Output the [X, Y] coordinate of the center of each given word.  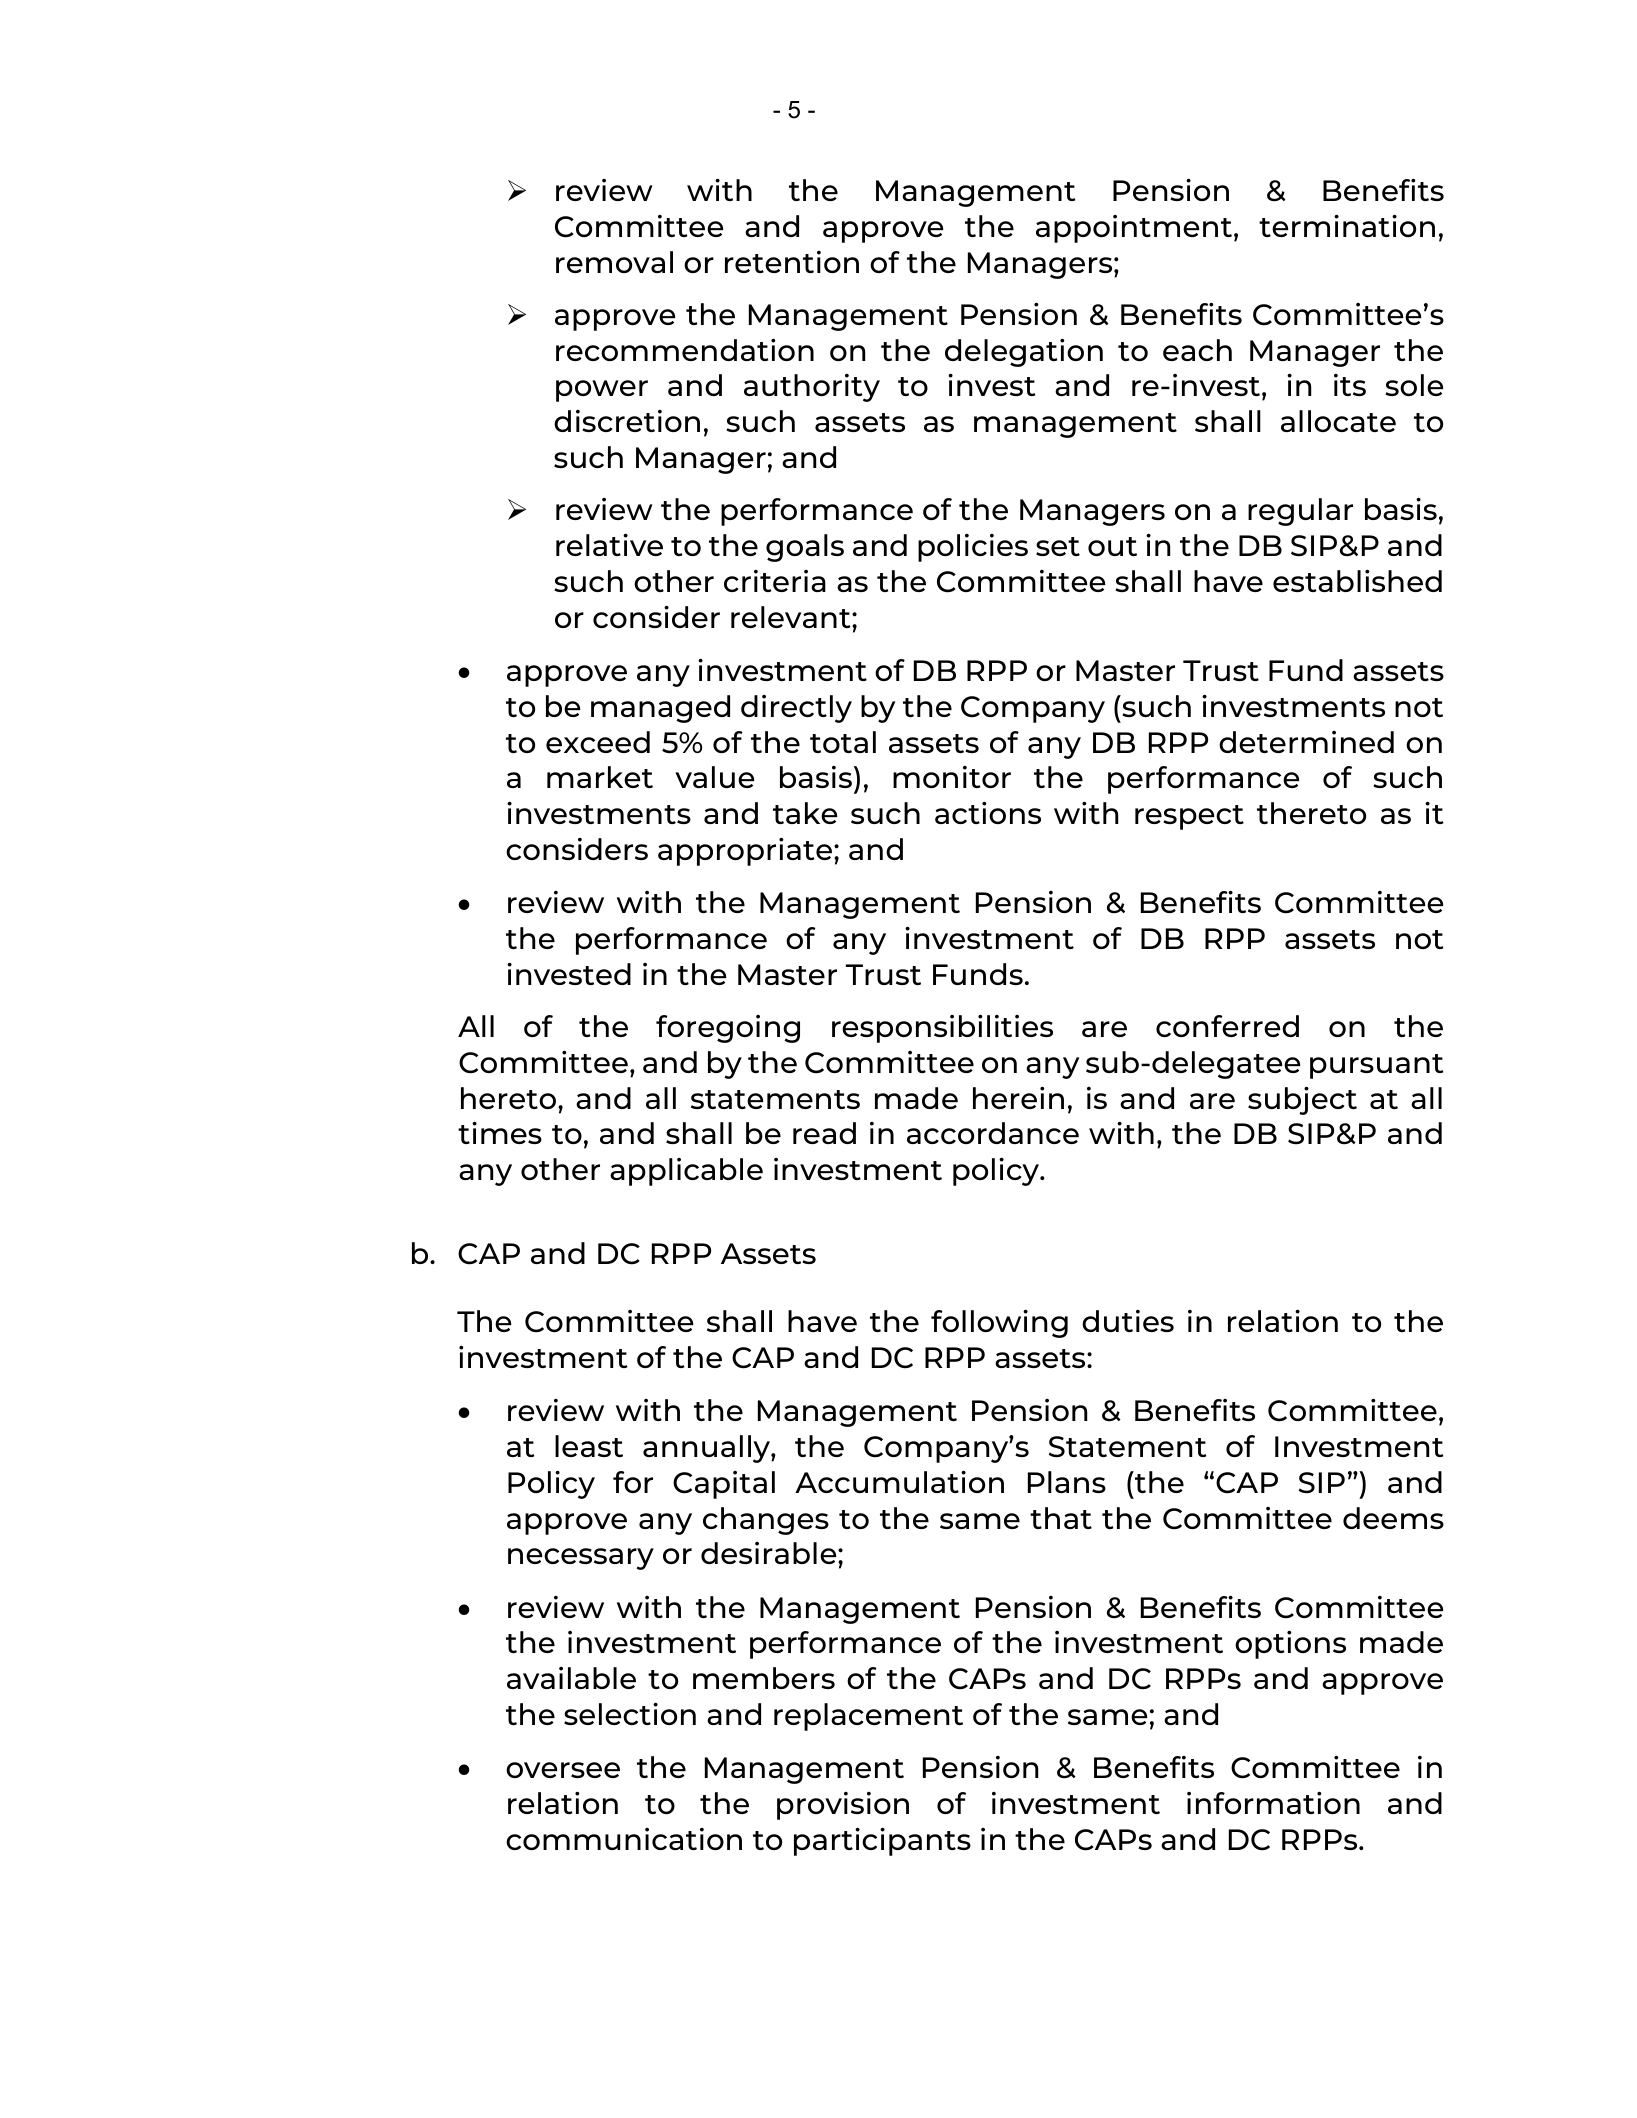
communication [624, 1839]
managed [660, 709]
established [1357, 581]
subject [1302, 1101]
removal [614, 262]
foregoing [728, 1029]
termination [1347, 226]
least [589, 1446]
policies [973, 548]
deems [1393, 1518]
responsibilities [942, 1029]
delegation [1024, 353]
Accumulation [899, 1482]
